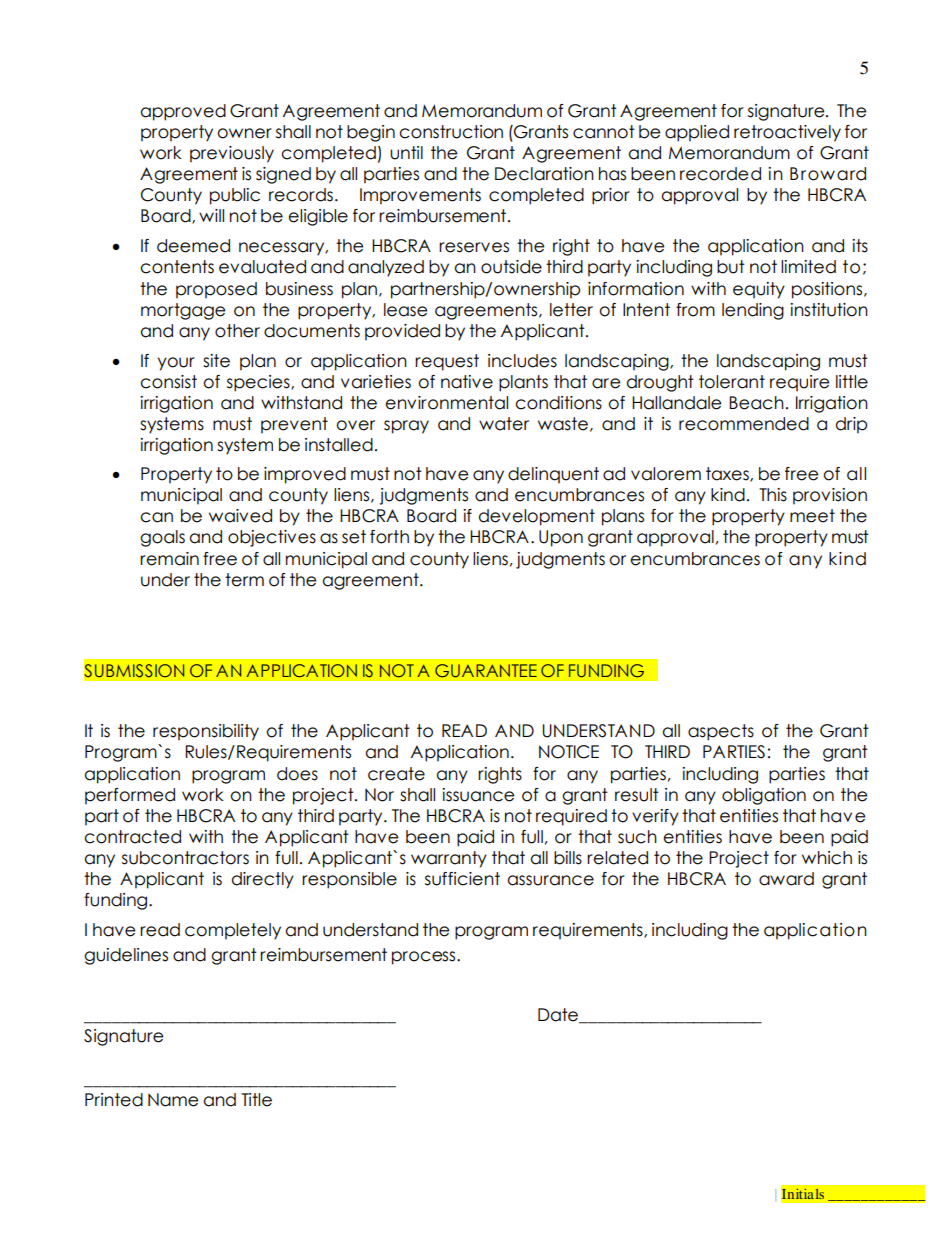 This screenshot has height=1233, width=952. I want to click on Name, so click(173, 1100).
